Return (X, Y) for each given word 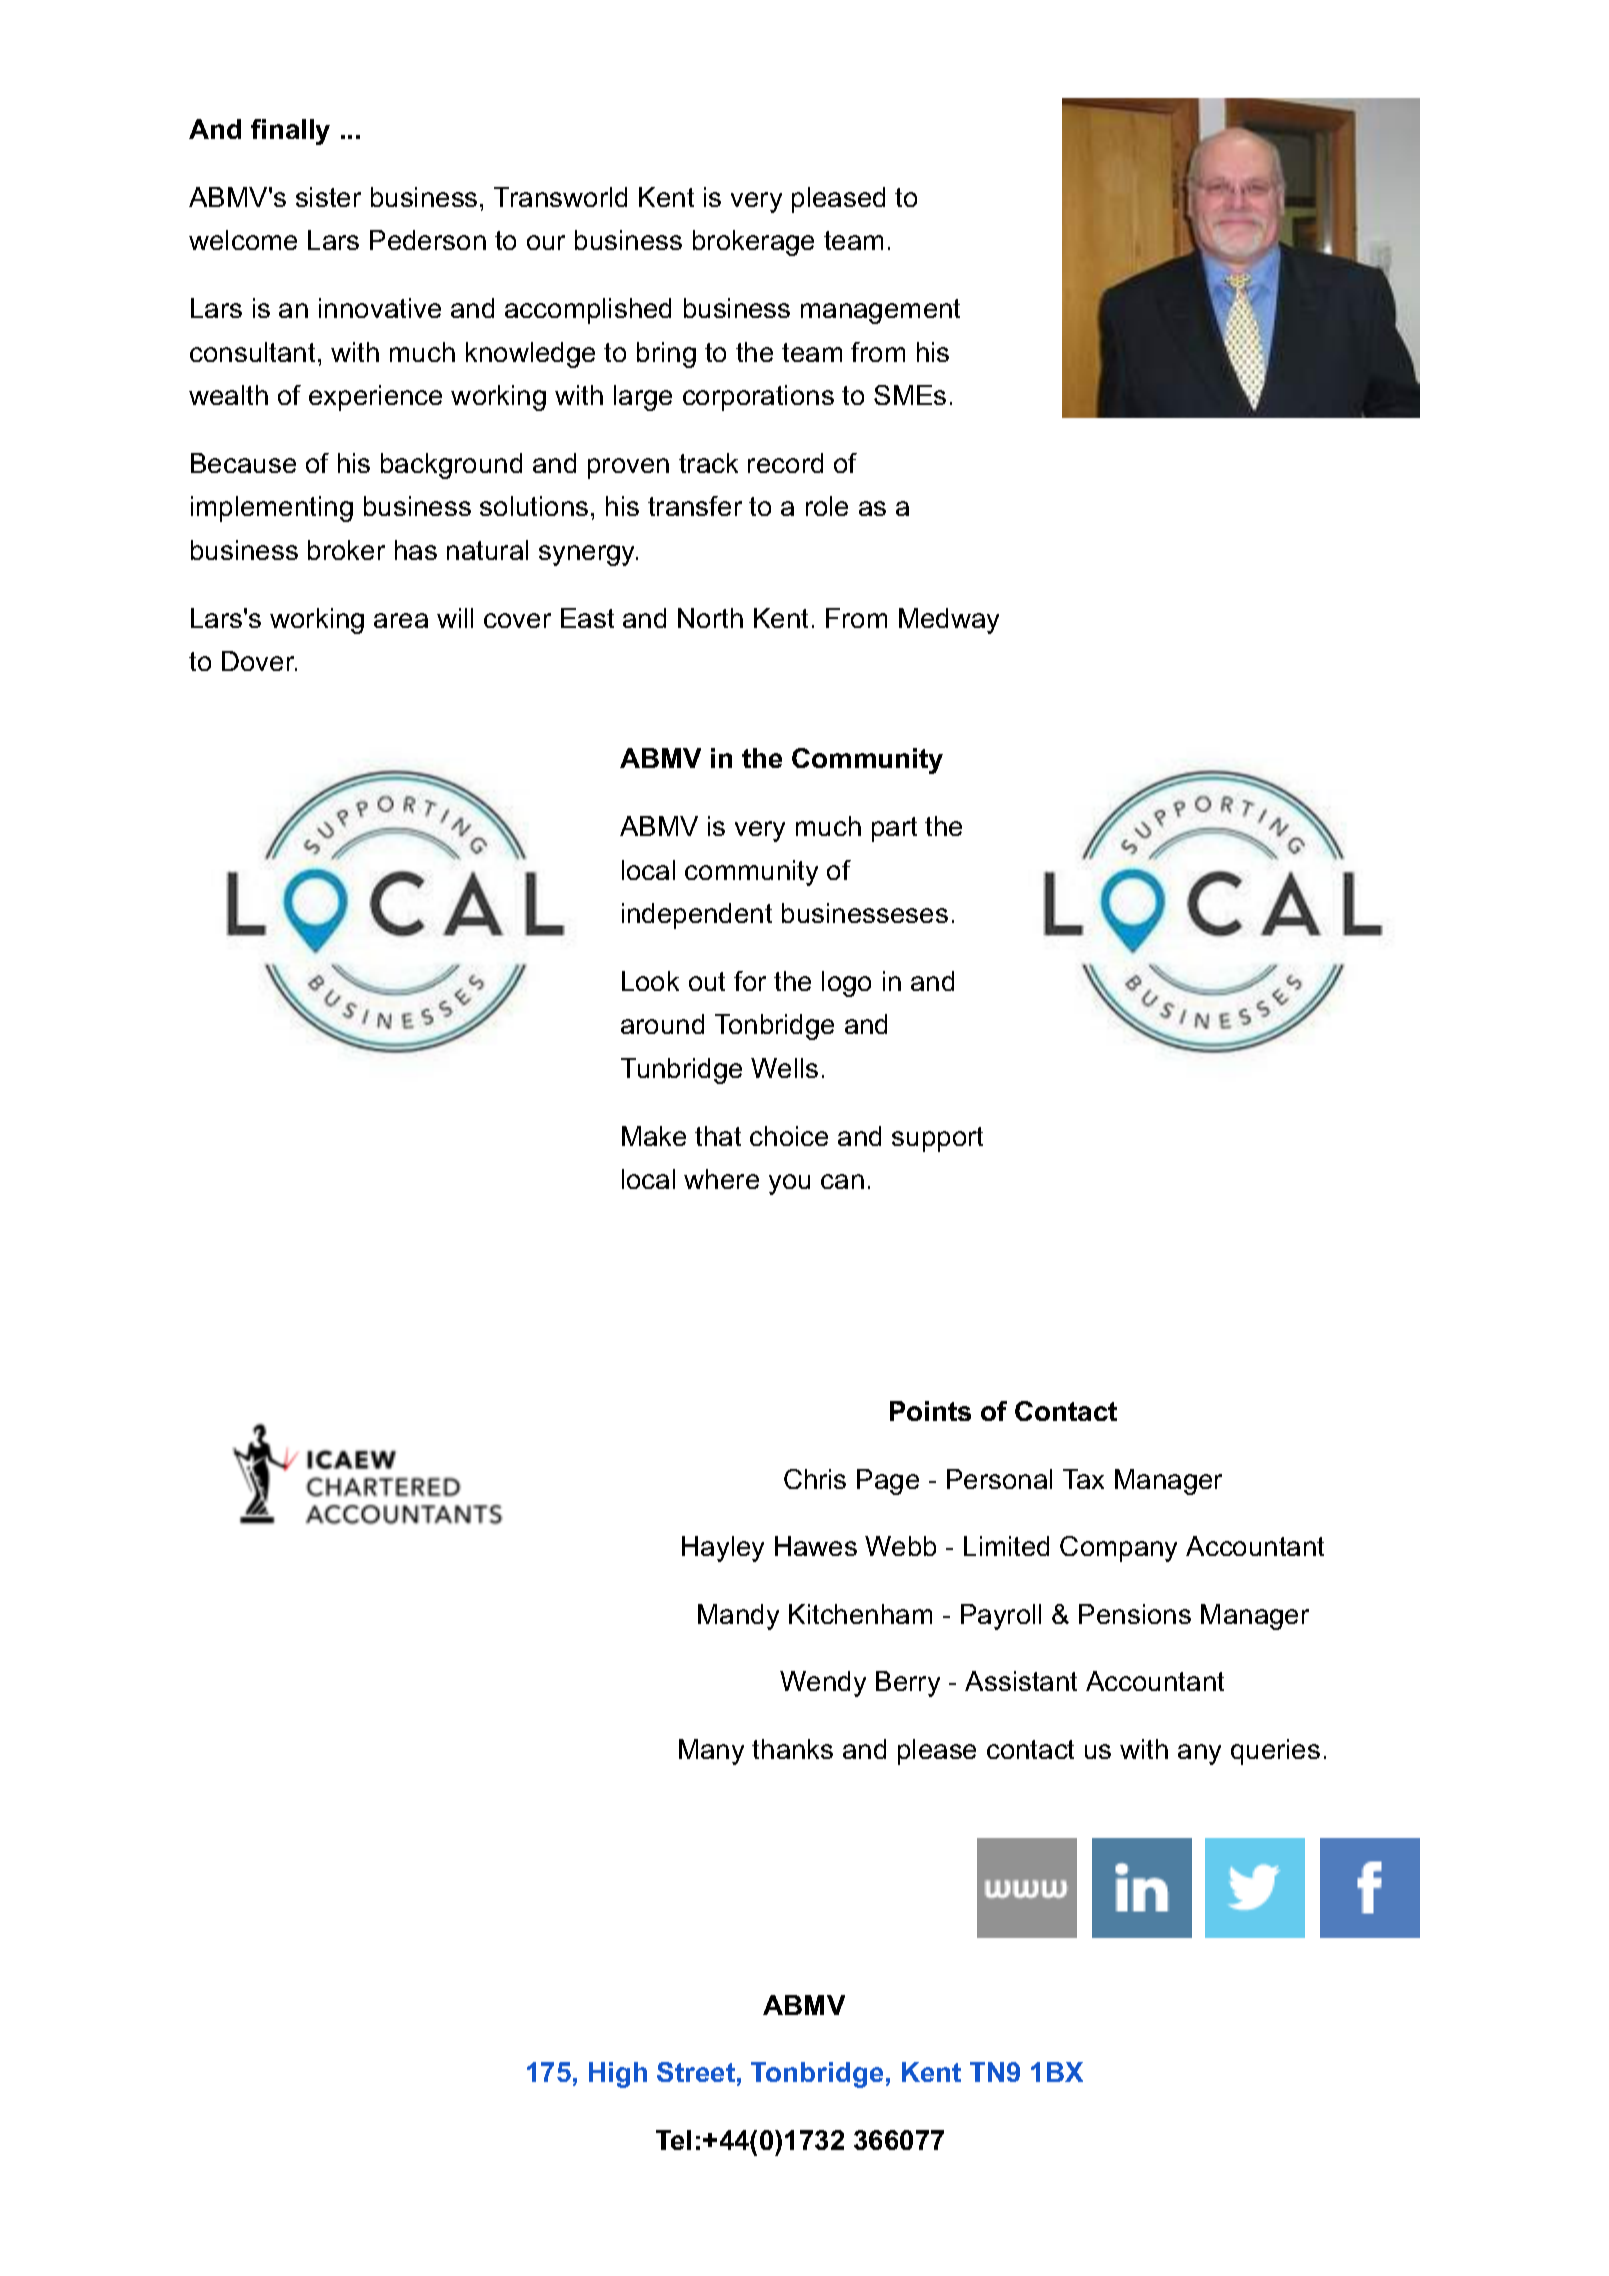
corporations (758, 398)
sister (328, 197)
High (618, 2075)
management (880, 311)
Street (696, 2072)
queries (1275, 1752)
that (718, 1136)
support (937, 1139)
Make (654, 1136)
